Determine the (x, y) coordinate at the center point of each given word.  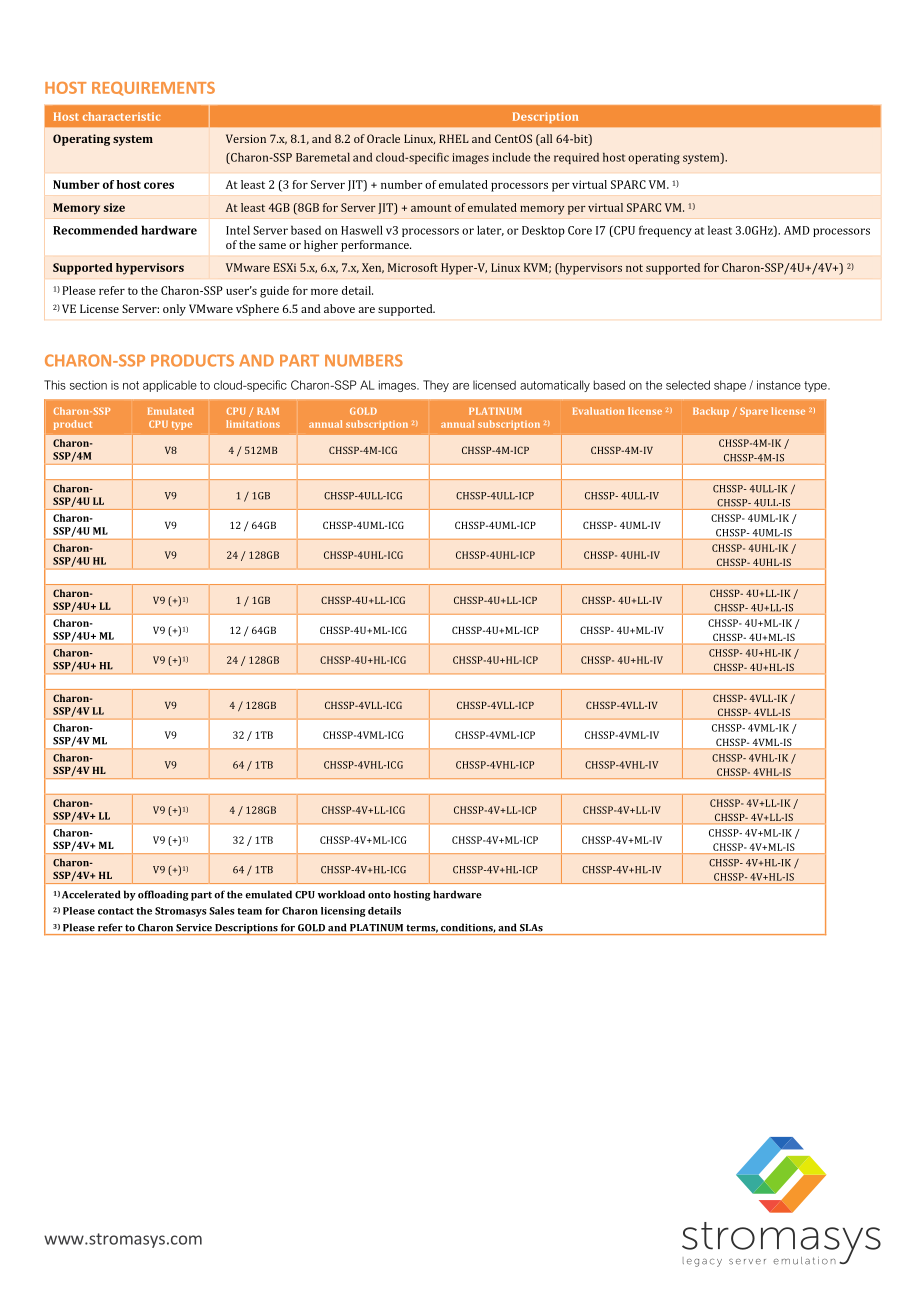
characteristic (122, 116)
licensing (343, 912)
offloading (163, 895)
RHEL (454, 138)
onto (379, 895)
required (576, 158)
